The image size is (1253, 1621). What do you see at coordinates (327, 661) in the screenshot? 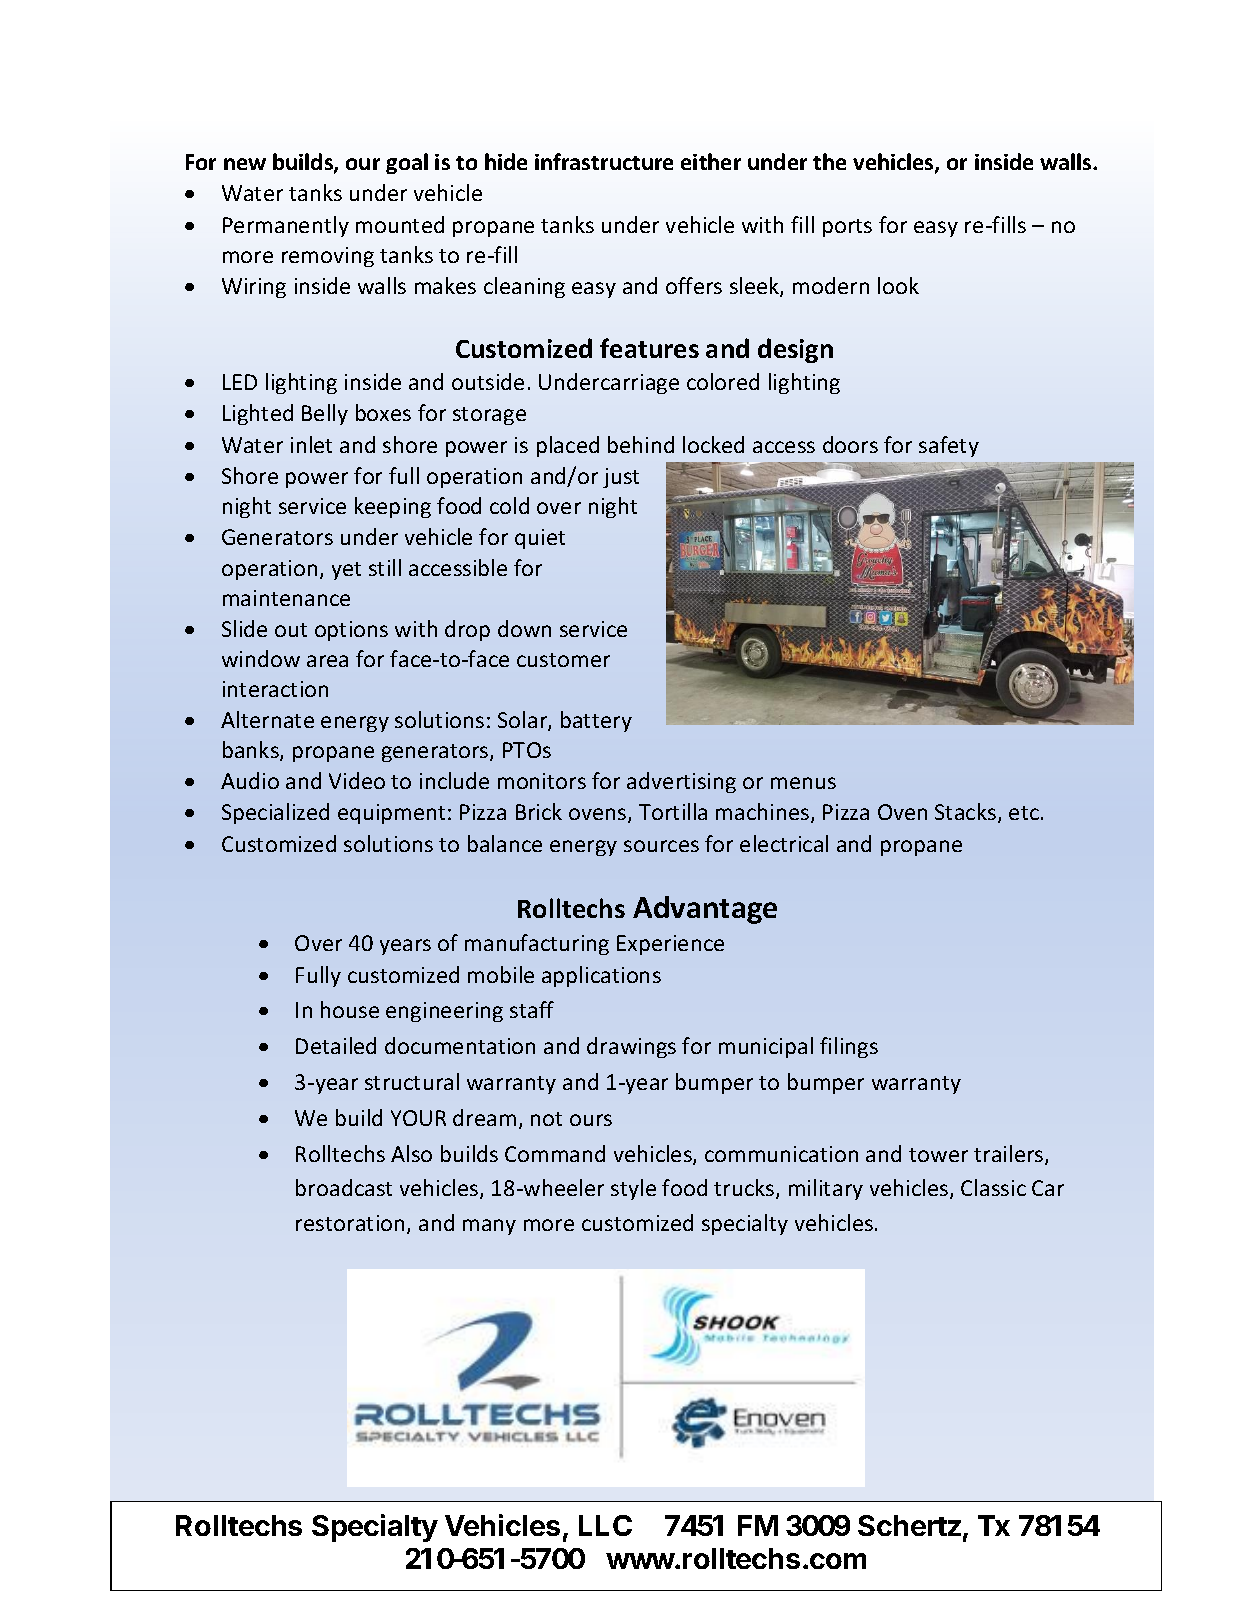
I see `area` at bounding box center [327, 661].
